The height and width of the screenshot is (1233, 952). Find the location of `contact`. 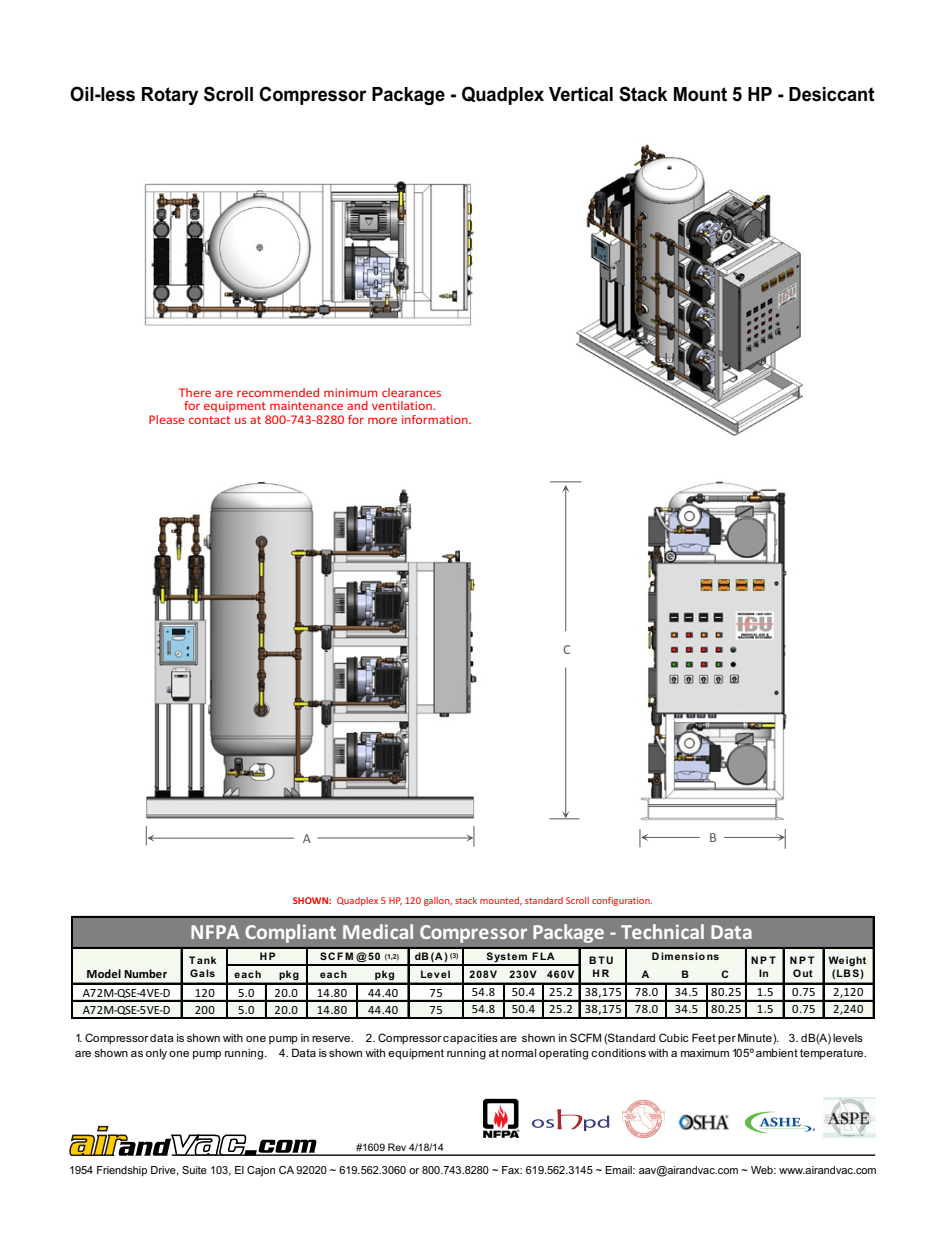

contact is located at coordinates (209, 420).
